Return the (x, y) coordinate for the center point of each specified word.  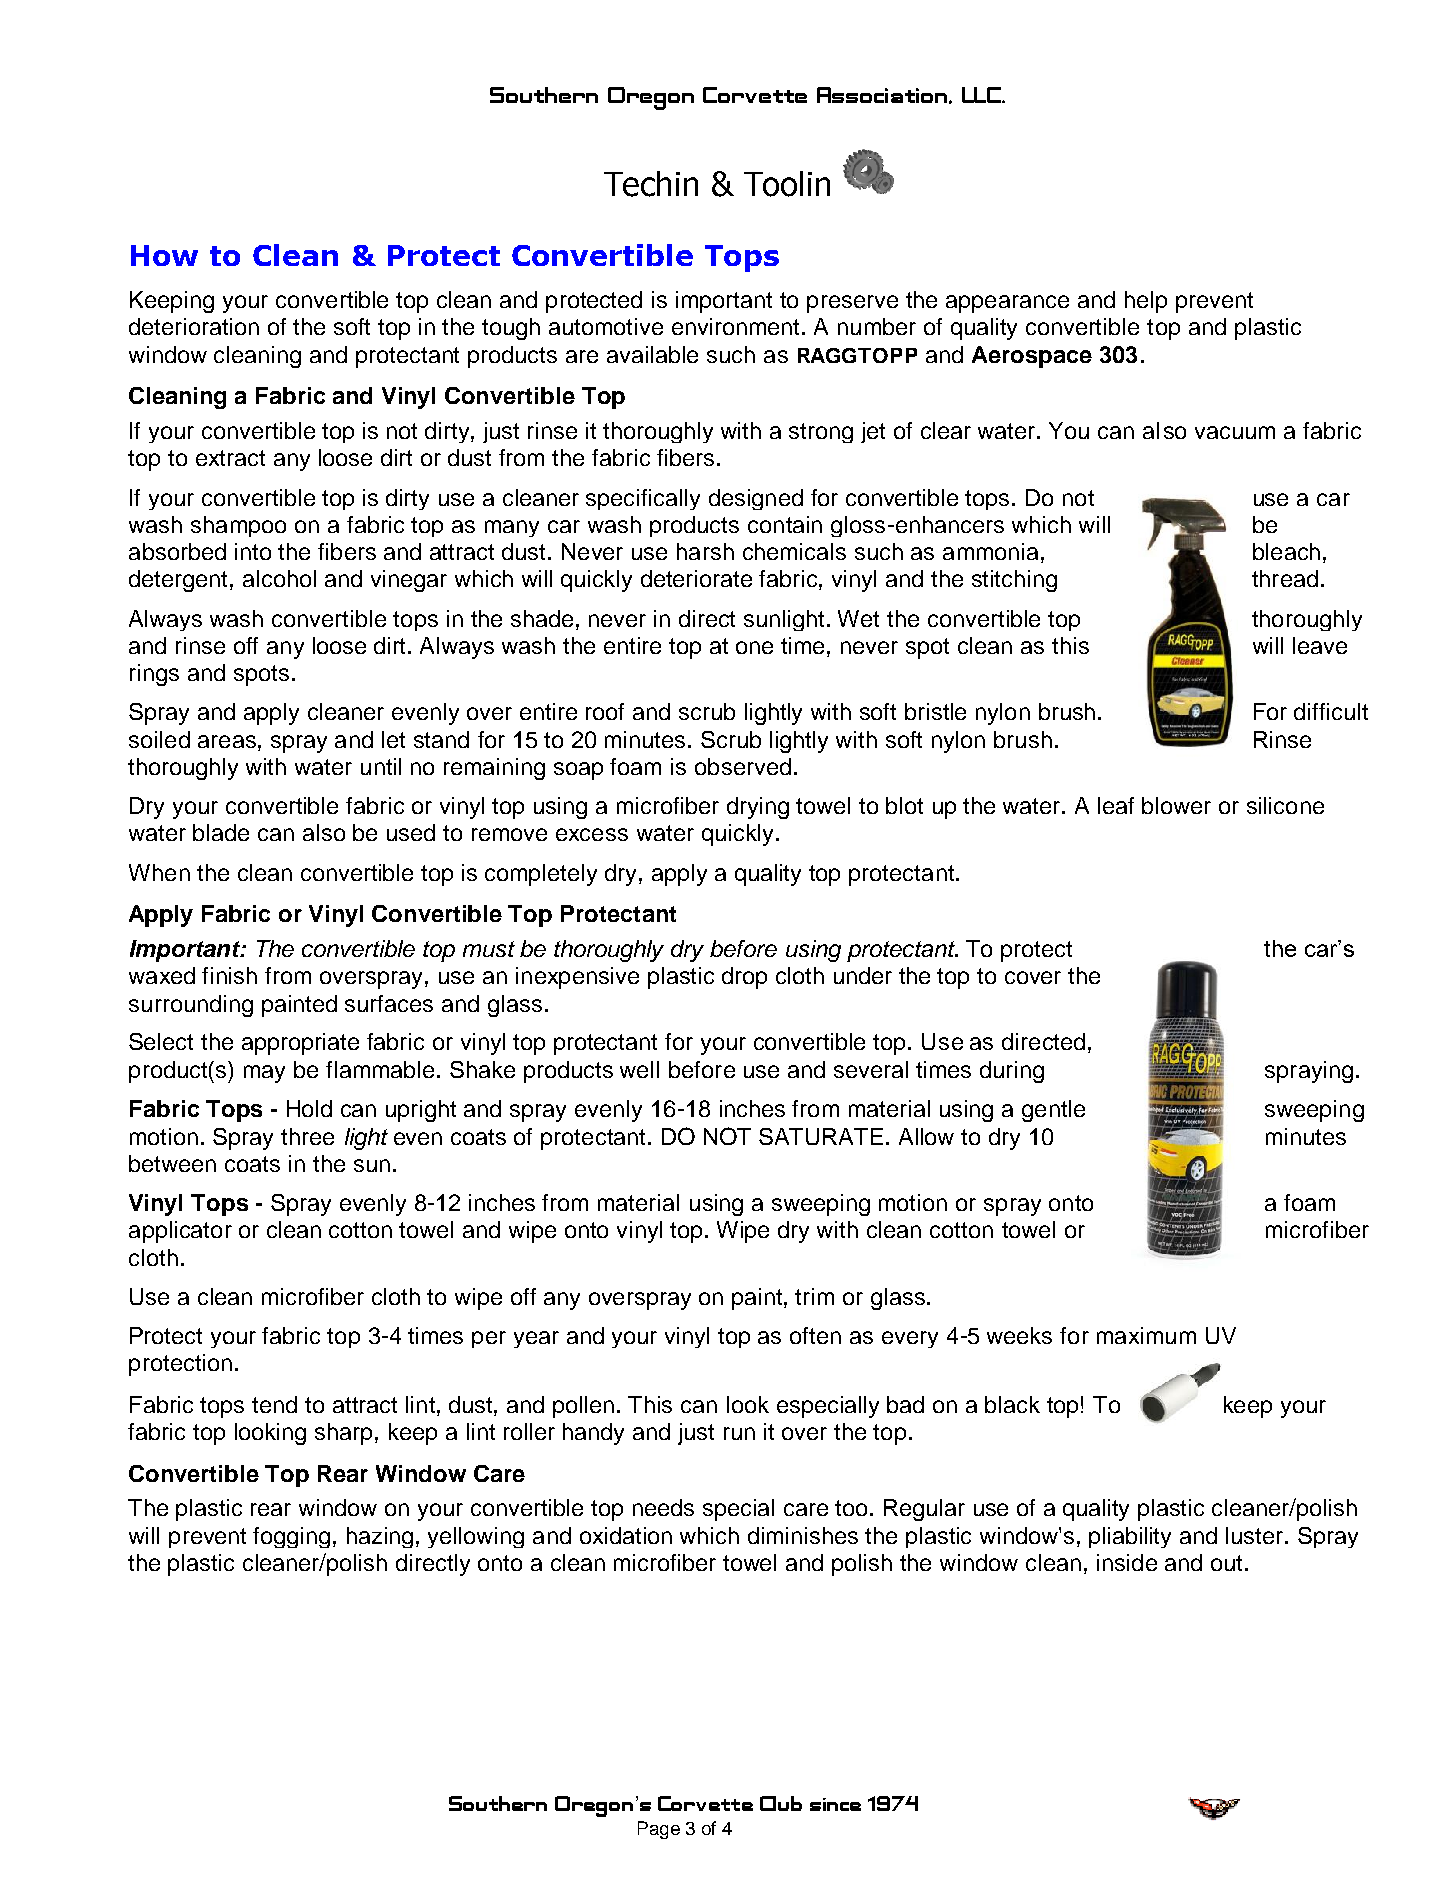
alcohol (279, 578)
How (164, 255)
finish (229, 975)
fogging (291, 1537)
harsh (705, 551)
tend (274, 1404)
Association (883, 95)
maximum (1146, 1335)
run (739, 1433)
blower (1176, 805)
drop (744, 978)
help (1146, 302)
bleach (1286, 551)
